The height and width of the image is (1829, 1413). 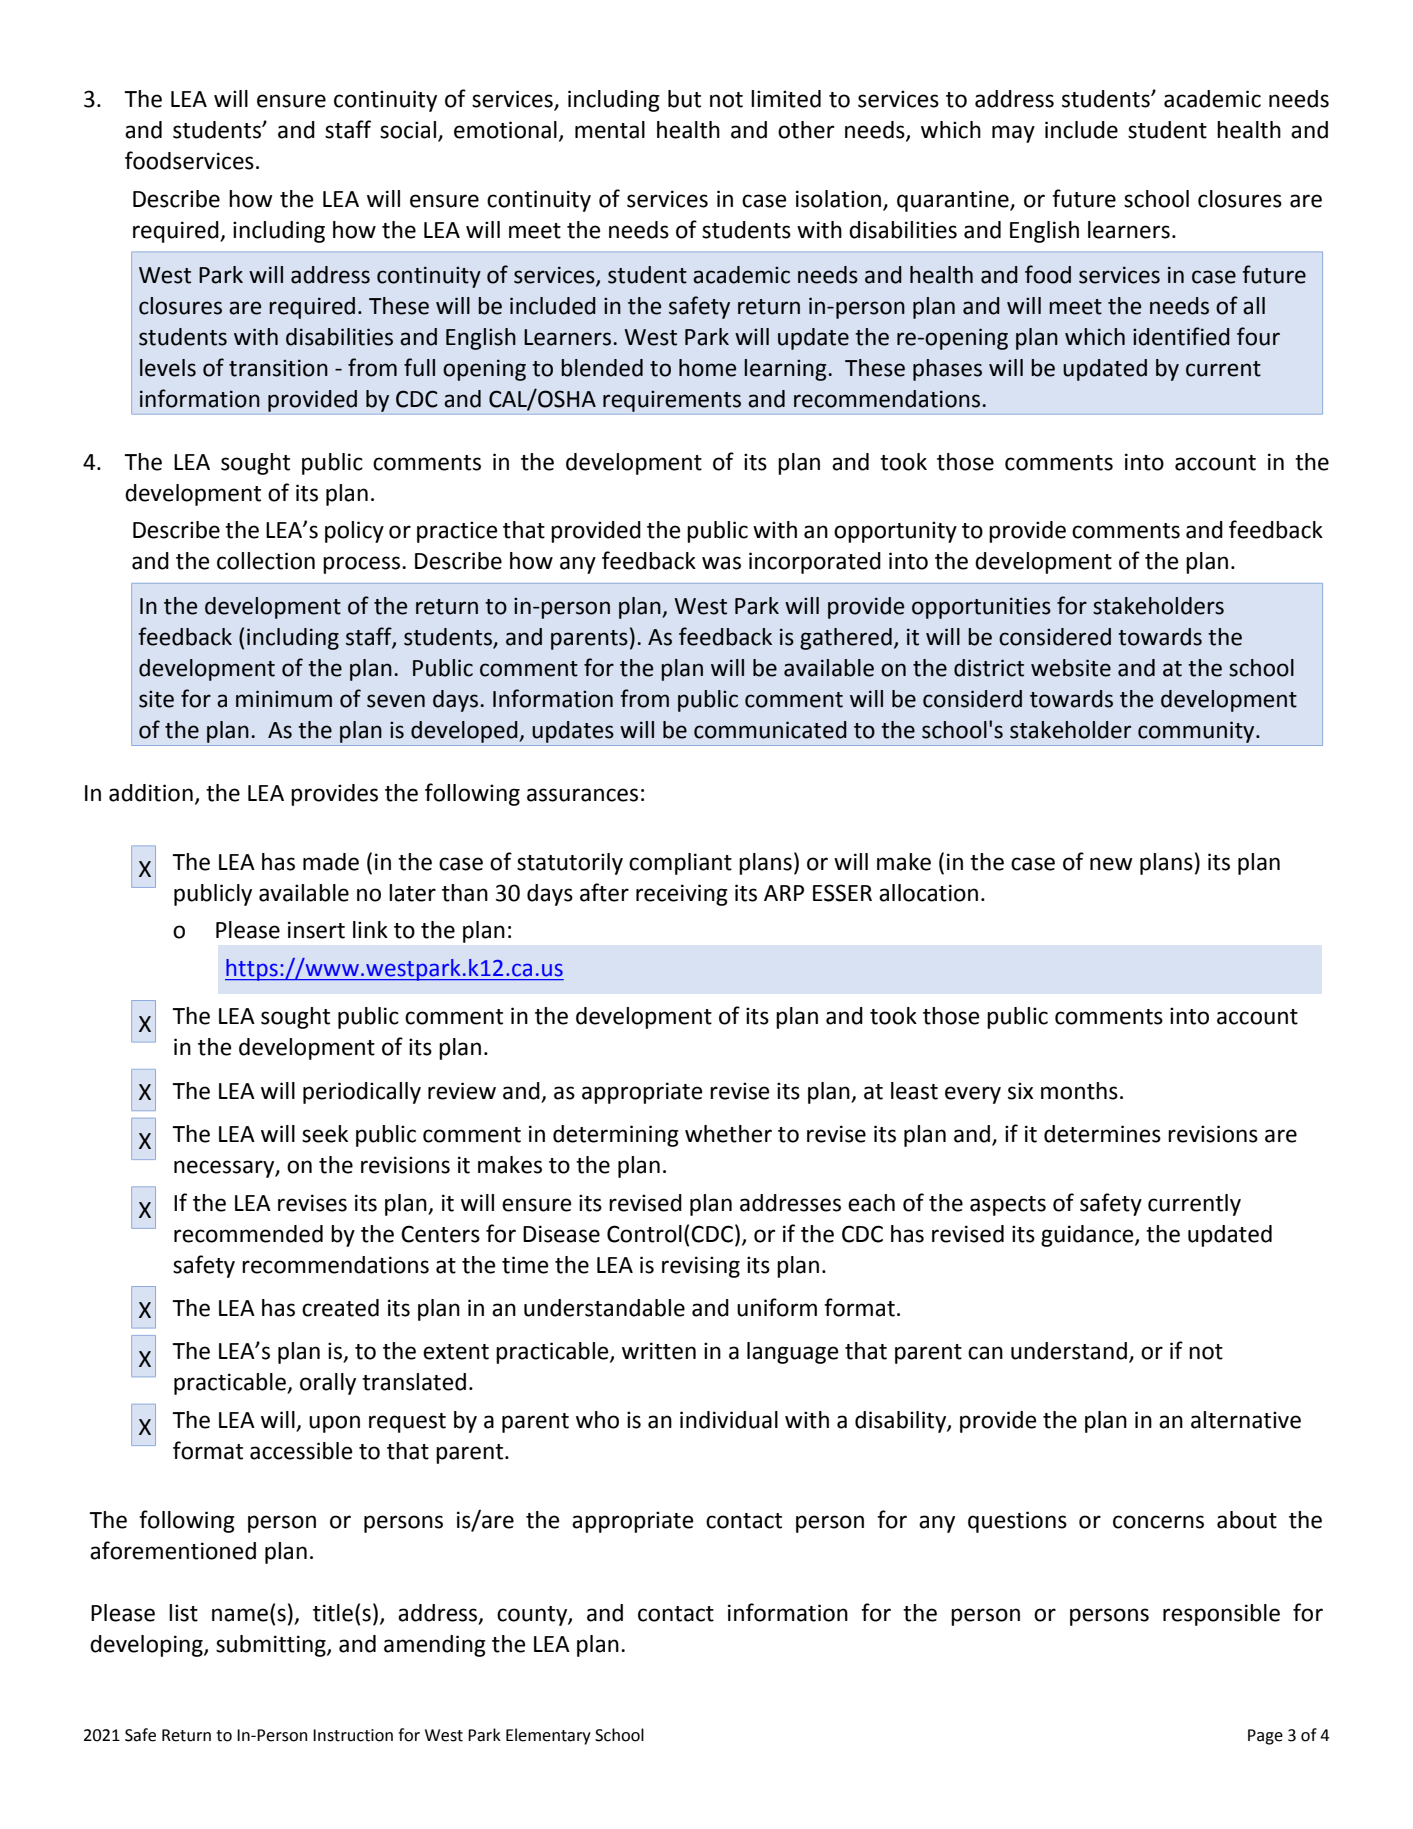 I want to click on submitting, so click(x=272, y=1646).
